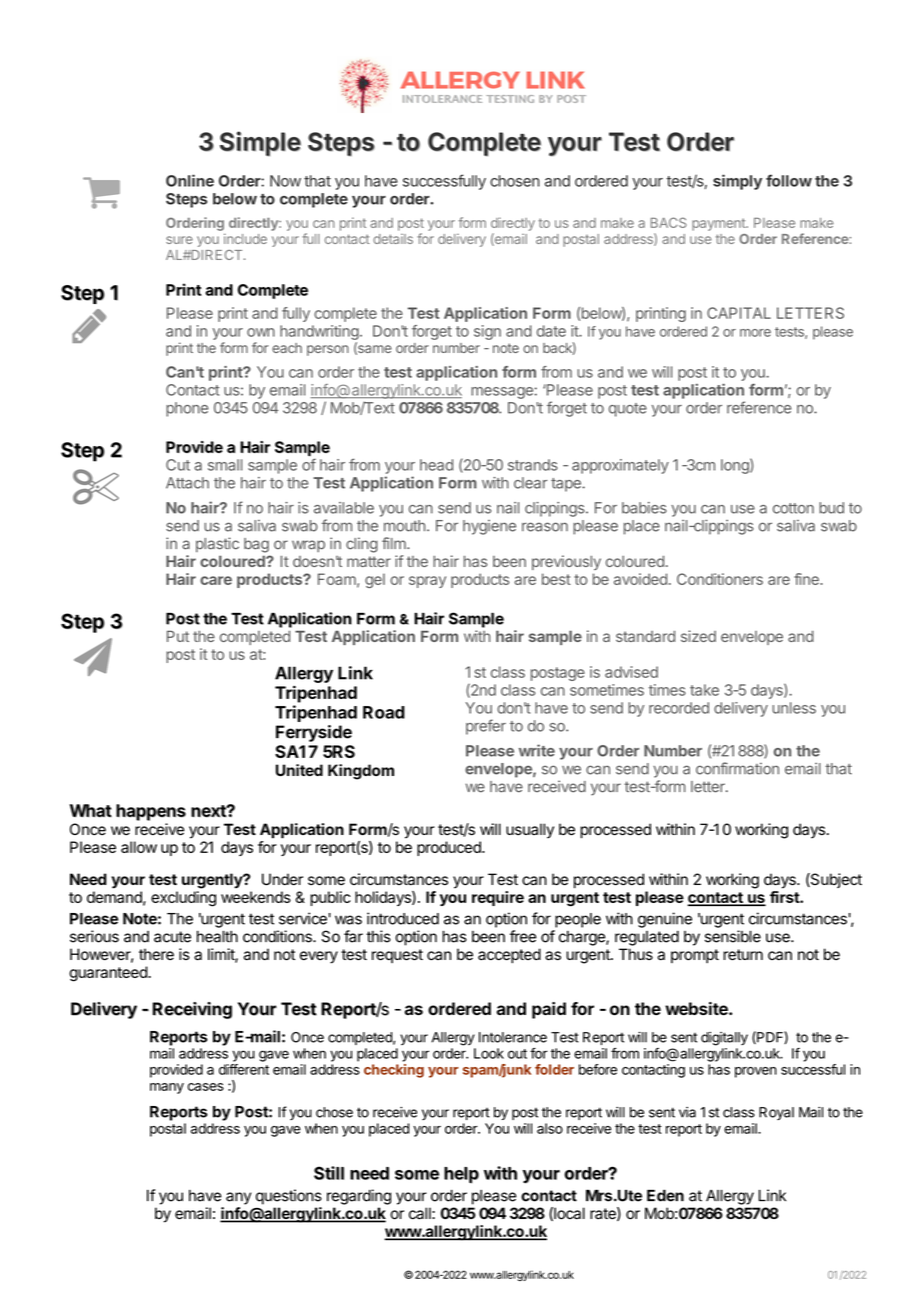  What do you see at coordinates (225, 465) in the document?
I see `small` at bounding box center [225, 465].
